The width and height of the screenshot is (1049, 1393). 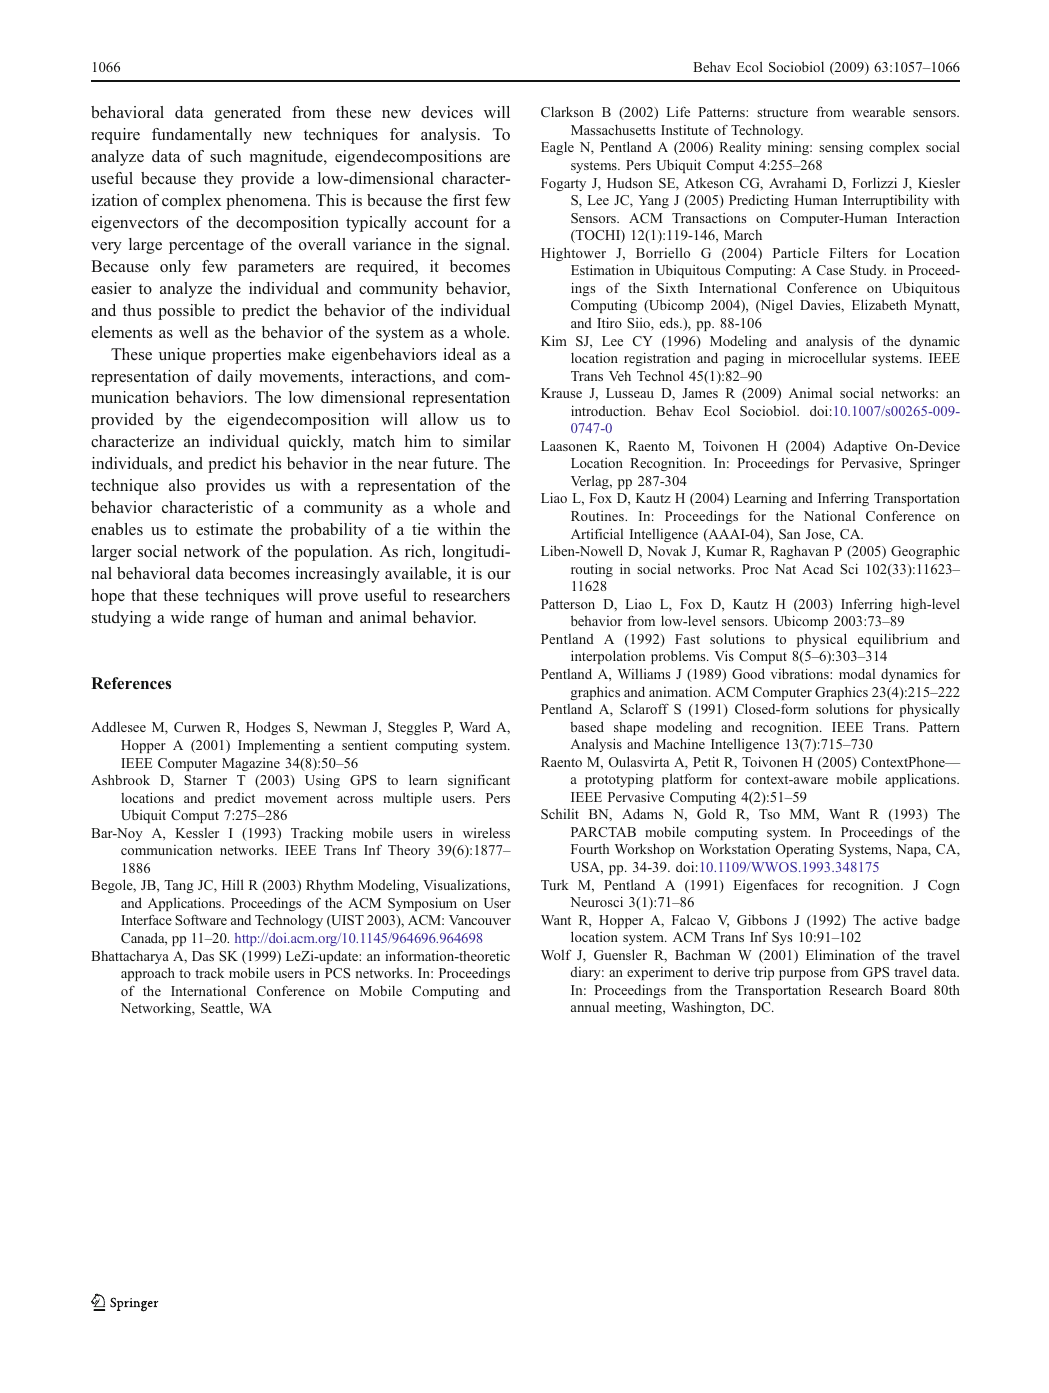 I want to click on Clarkson, so click(x=567, y=112).
